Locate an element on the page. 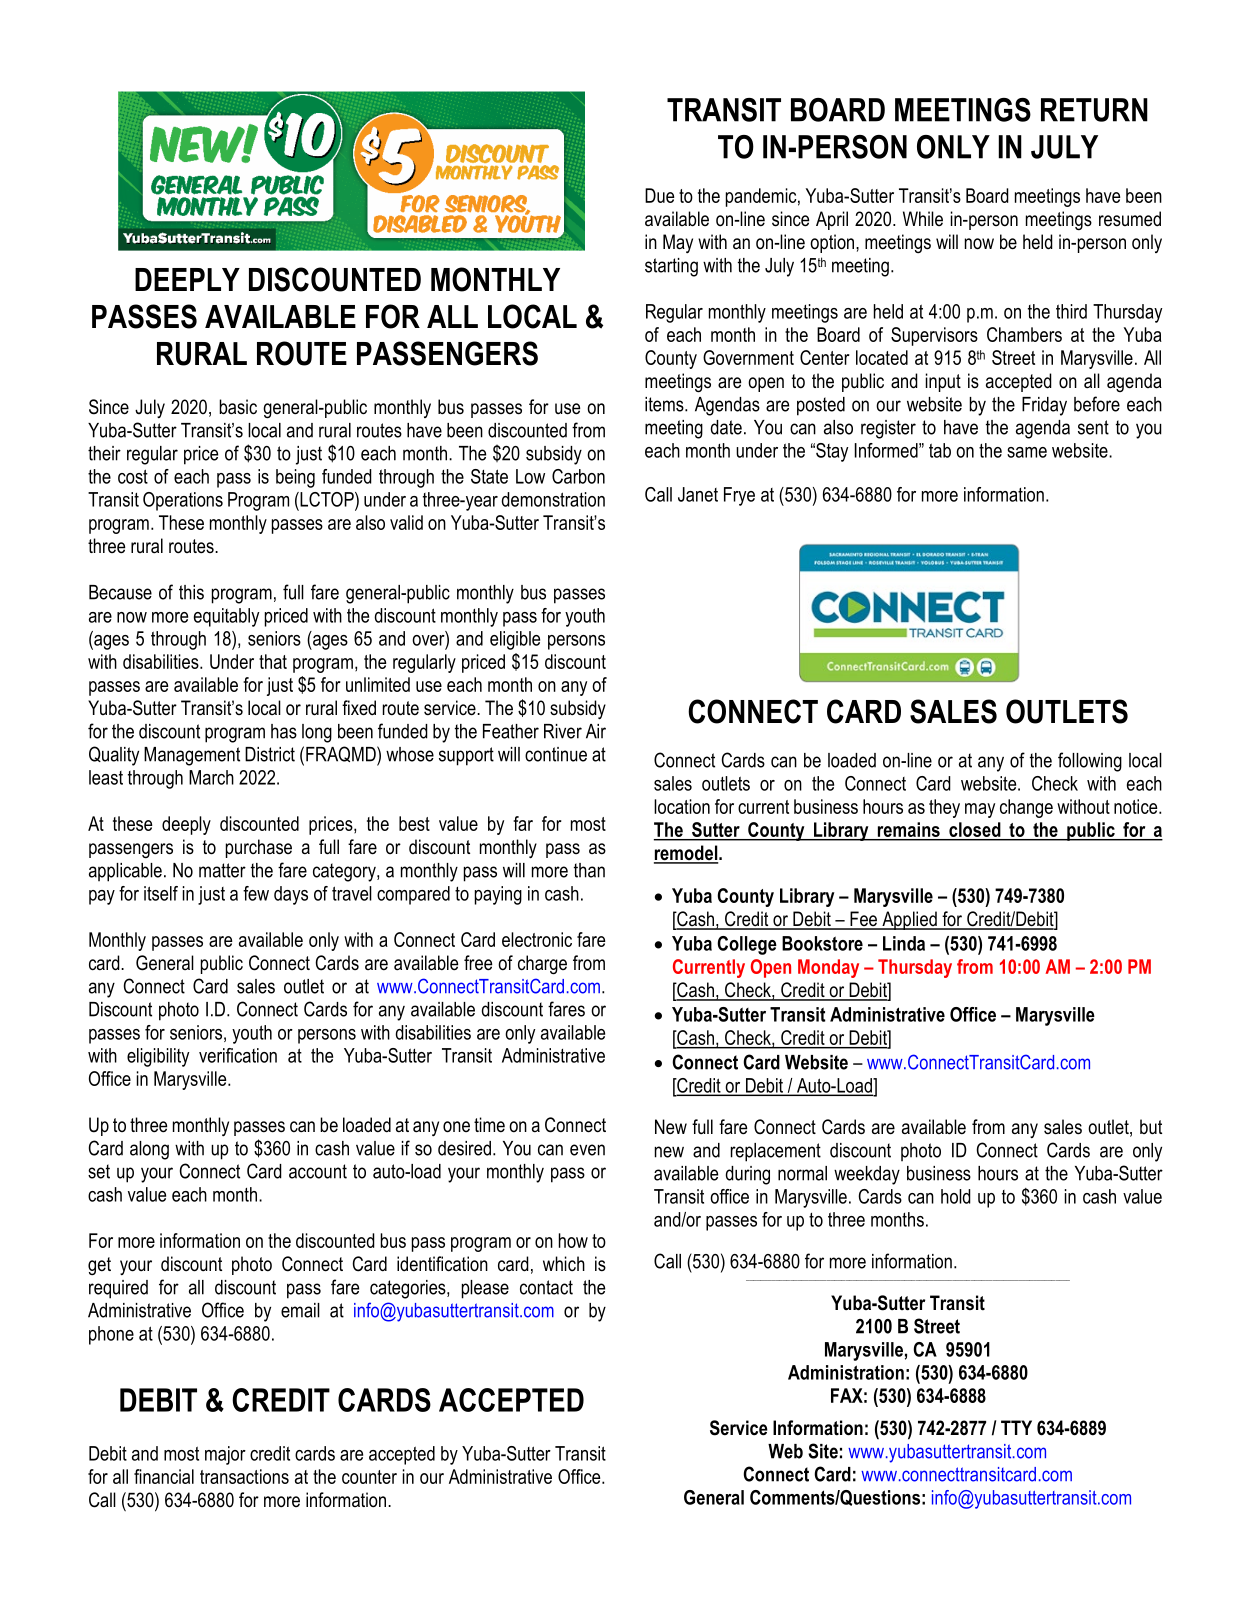 Image resolution: width=1235 pixels, height=1598 pixels. RETURN is located at coordinates (1094, 110).
